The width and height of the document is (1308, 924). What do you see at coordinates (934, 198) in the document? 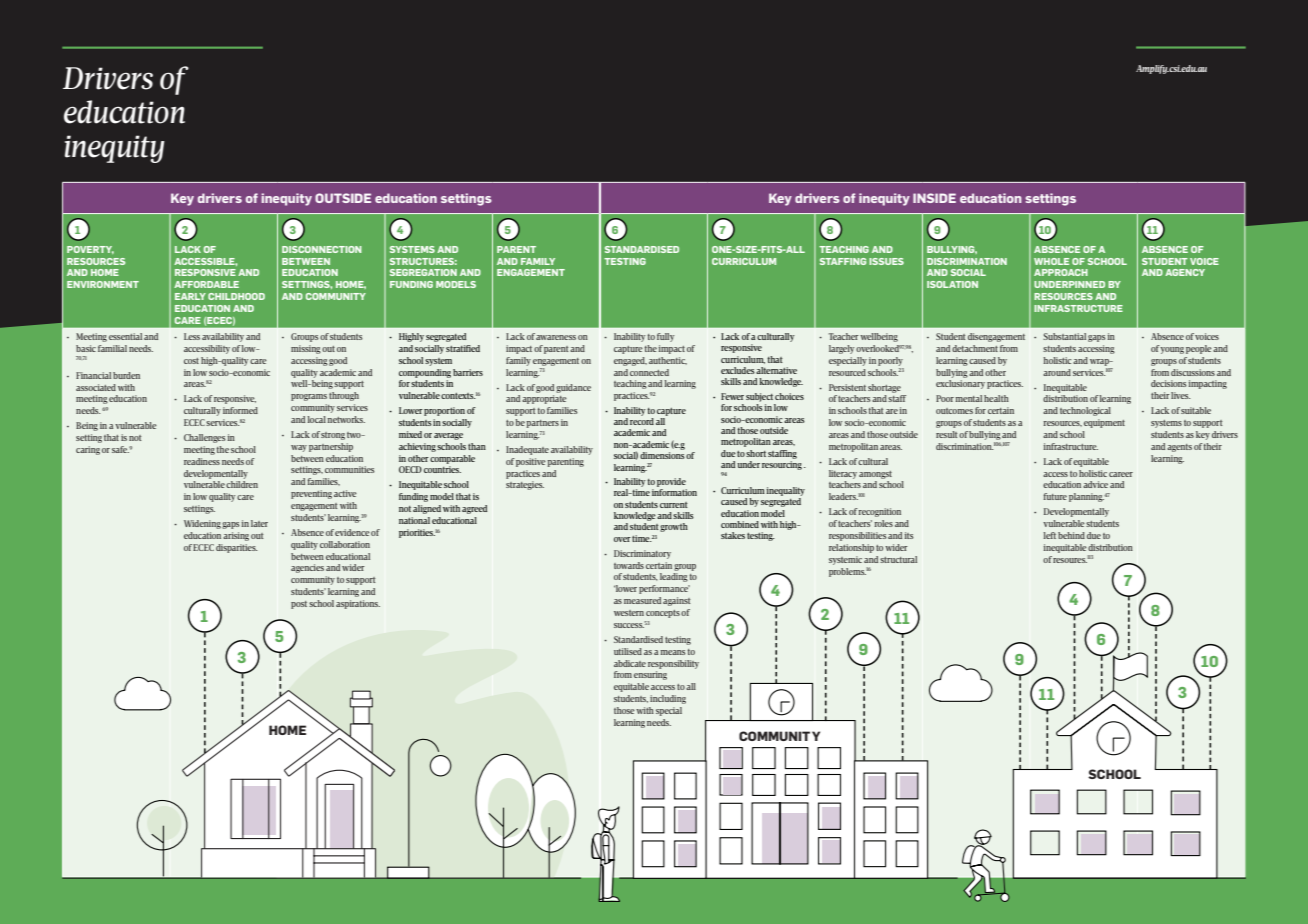
I see `INSIDE` at bounding box center [934, 198].
